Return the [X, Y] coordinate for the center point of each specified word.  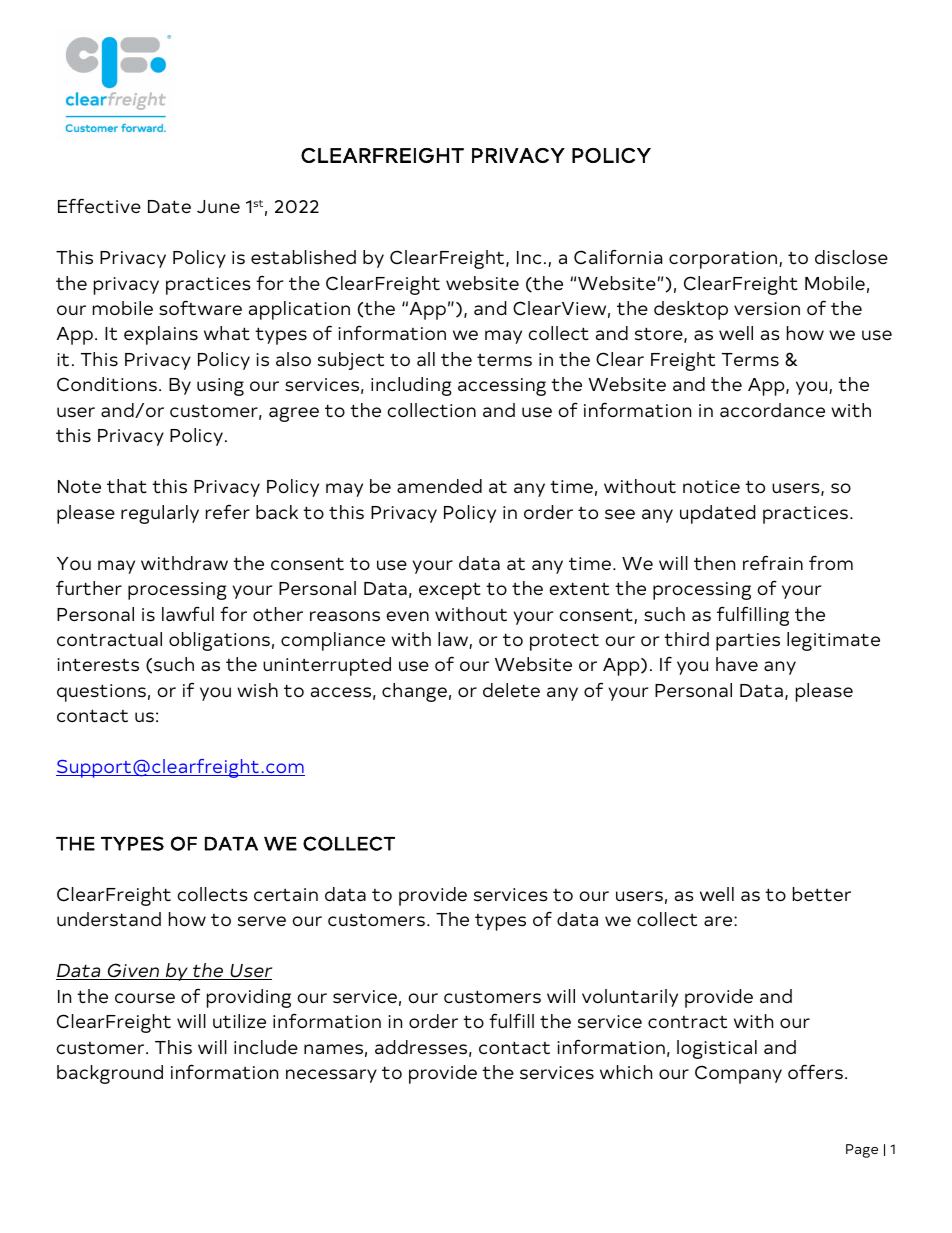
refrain [773, 563]
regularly [160, 514]
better [822, 894]
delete [511, 690]
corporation [724, 260]
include [266, 1047]
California [618, 257]
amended [439, 486]
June [218, 207]
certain [286, 895]
